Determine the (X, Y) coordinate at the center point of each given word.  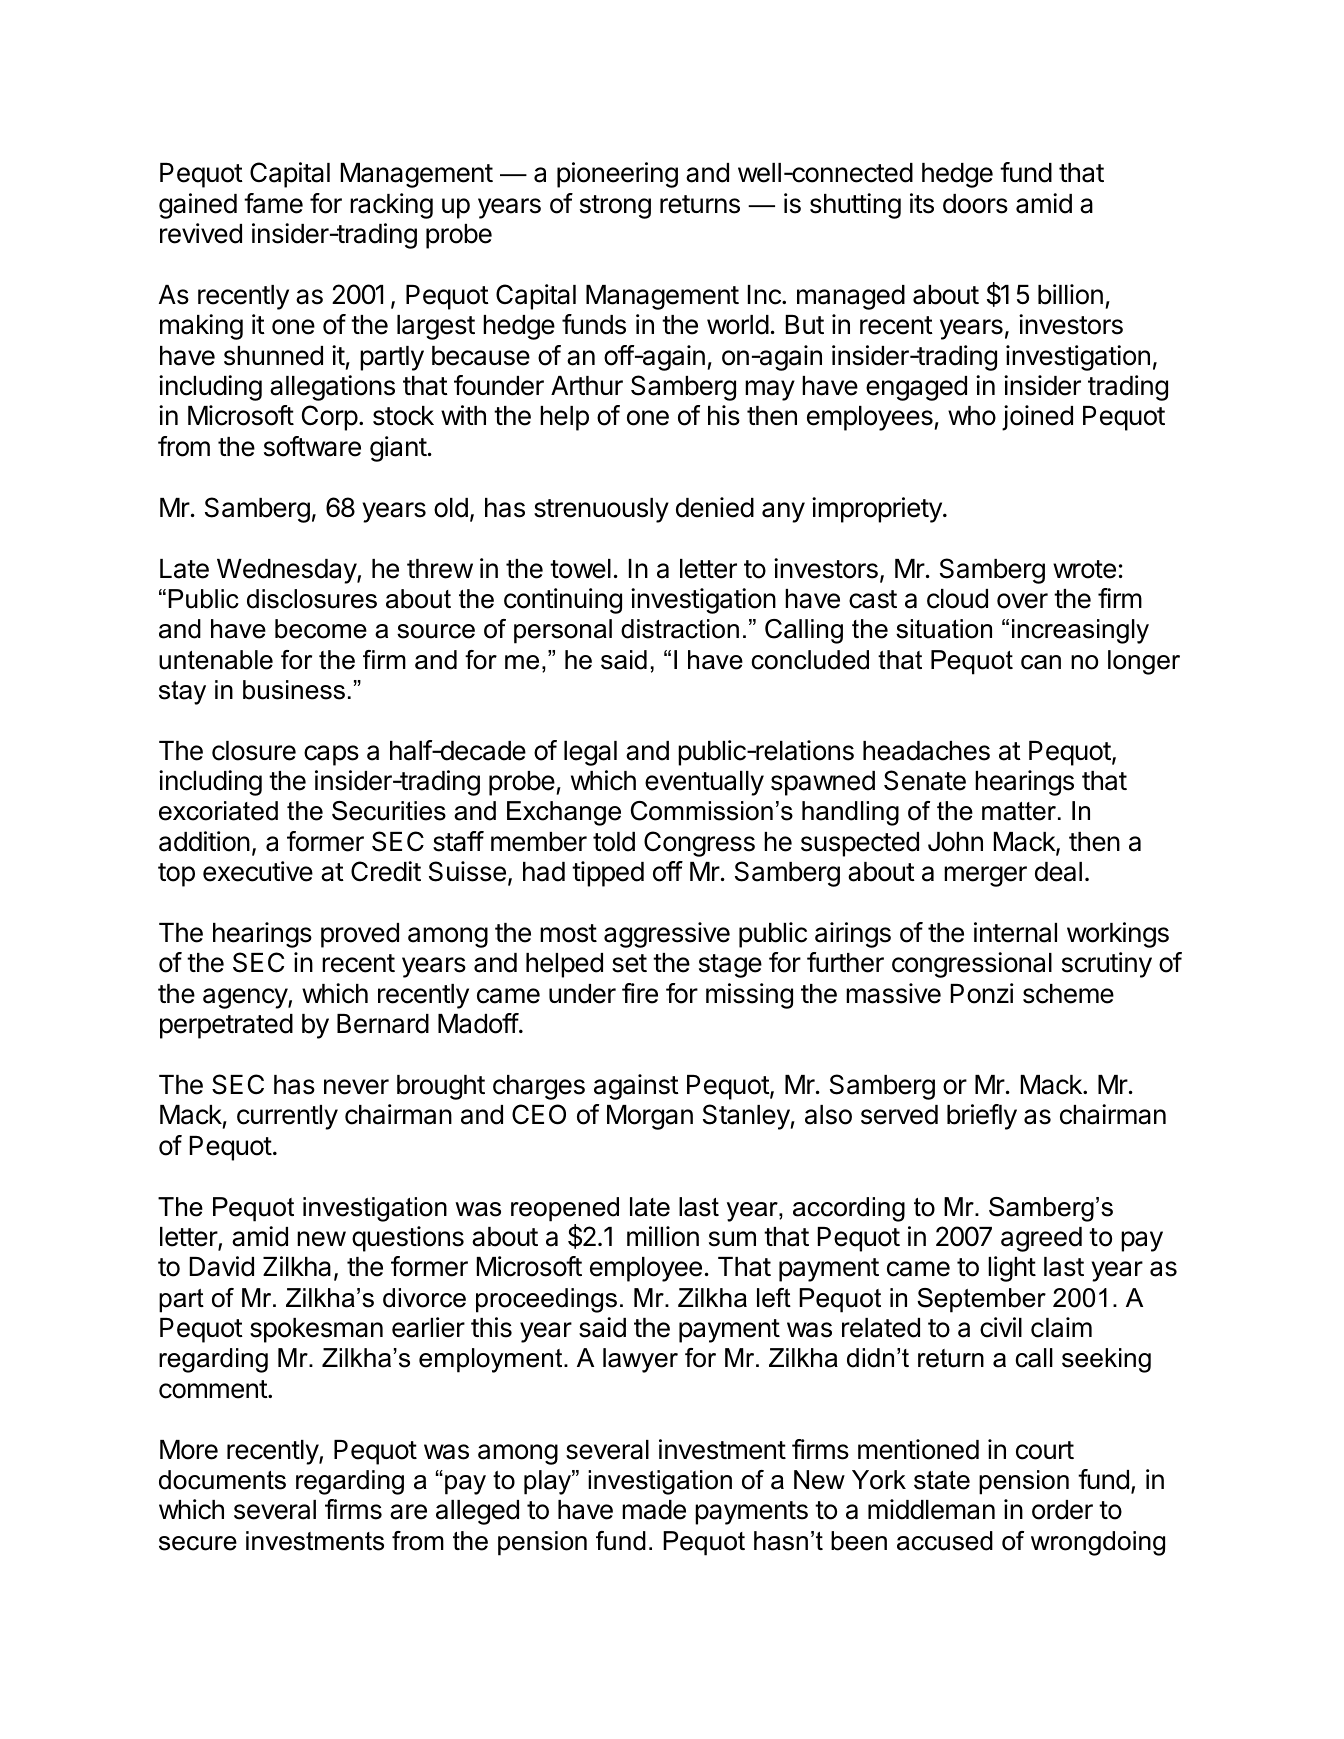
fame (273, 203)
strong (615, 207)
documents (222, 1480)
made (654, 1510)
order (1062, 1510)
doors (975, 204)
